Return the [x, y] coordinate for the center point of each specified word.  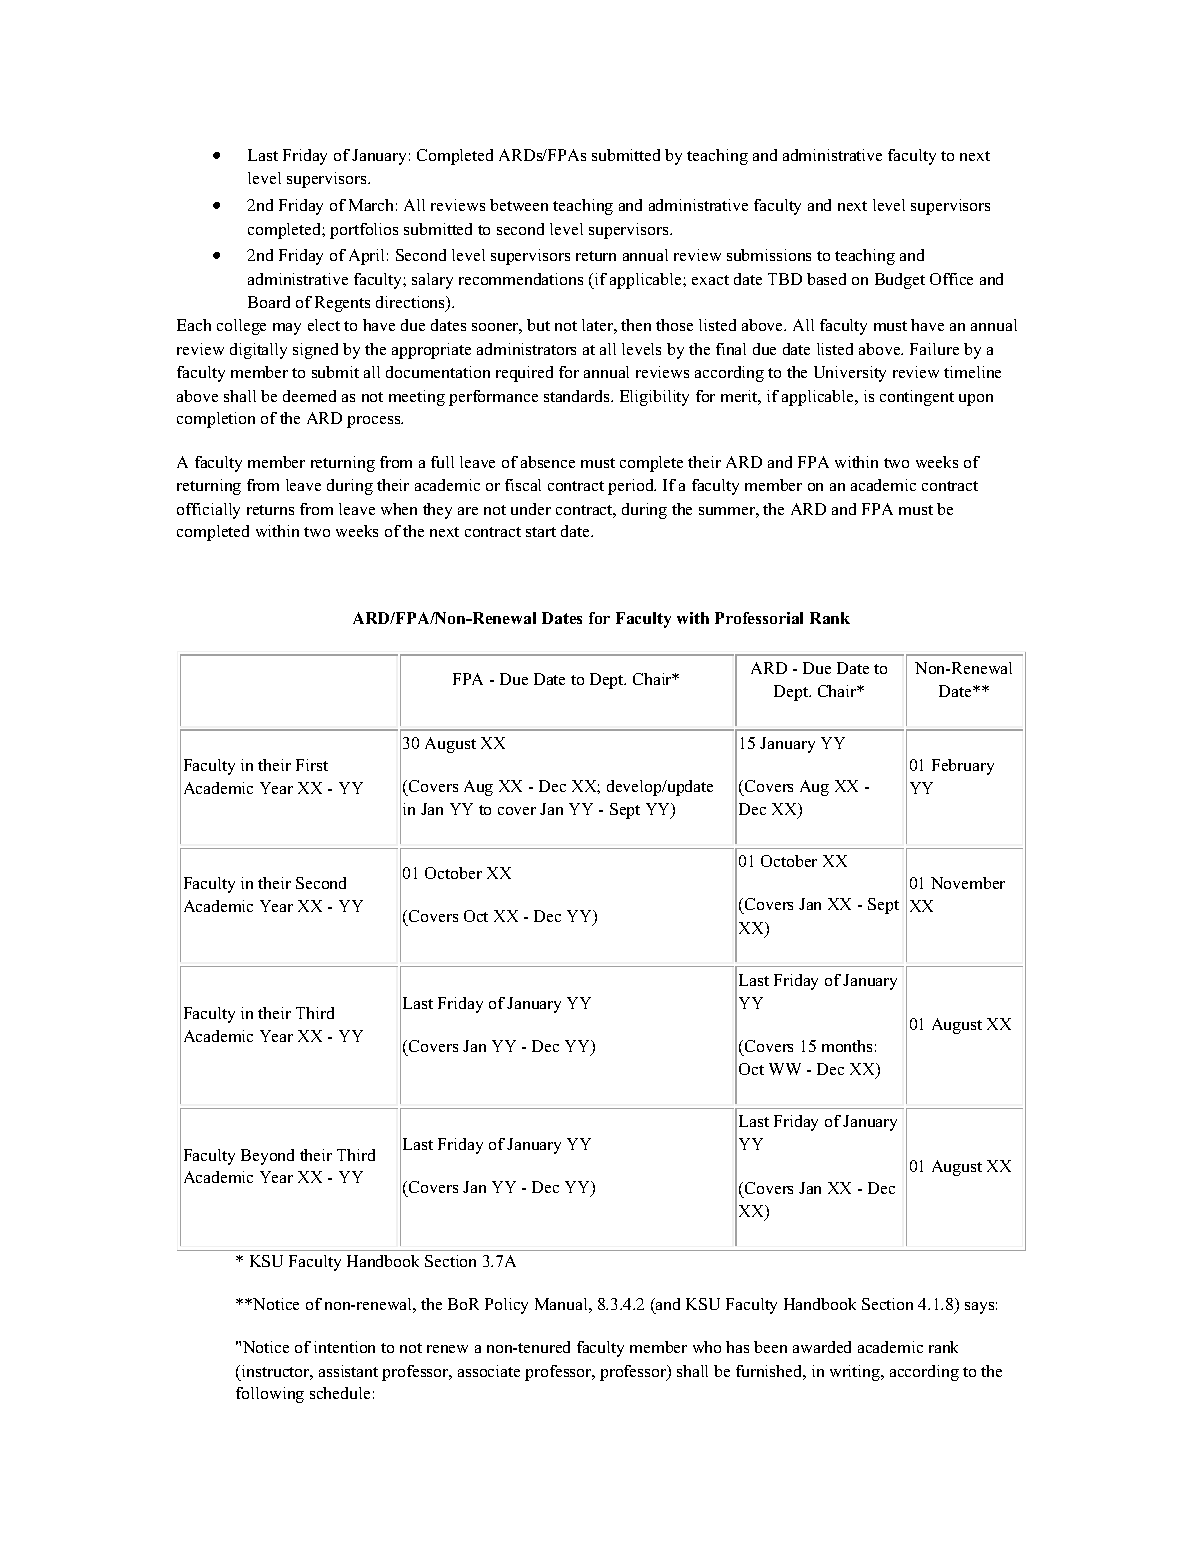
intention [344, 1347]
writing [856, 1373]
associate [489, 1371]
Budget [900, 281]
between [519, 205]
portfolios [364, 231]
